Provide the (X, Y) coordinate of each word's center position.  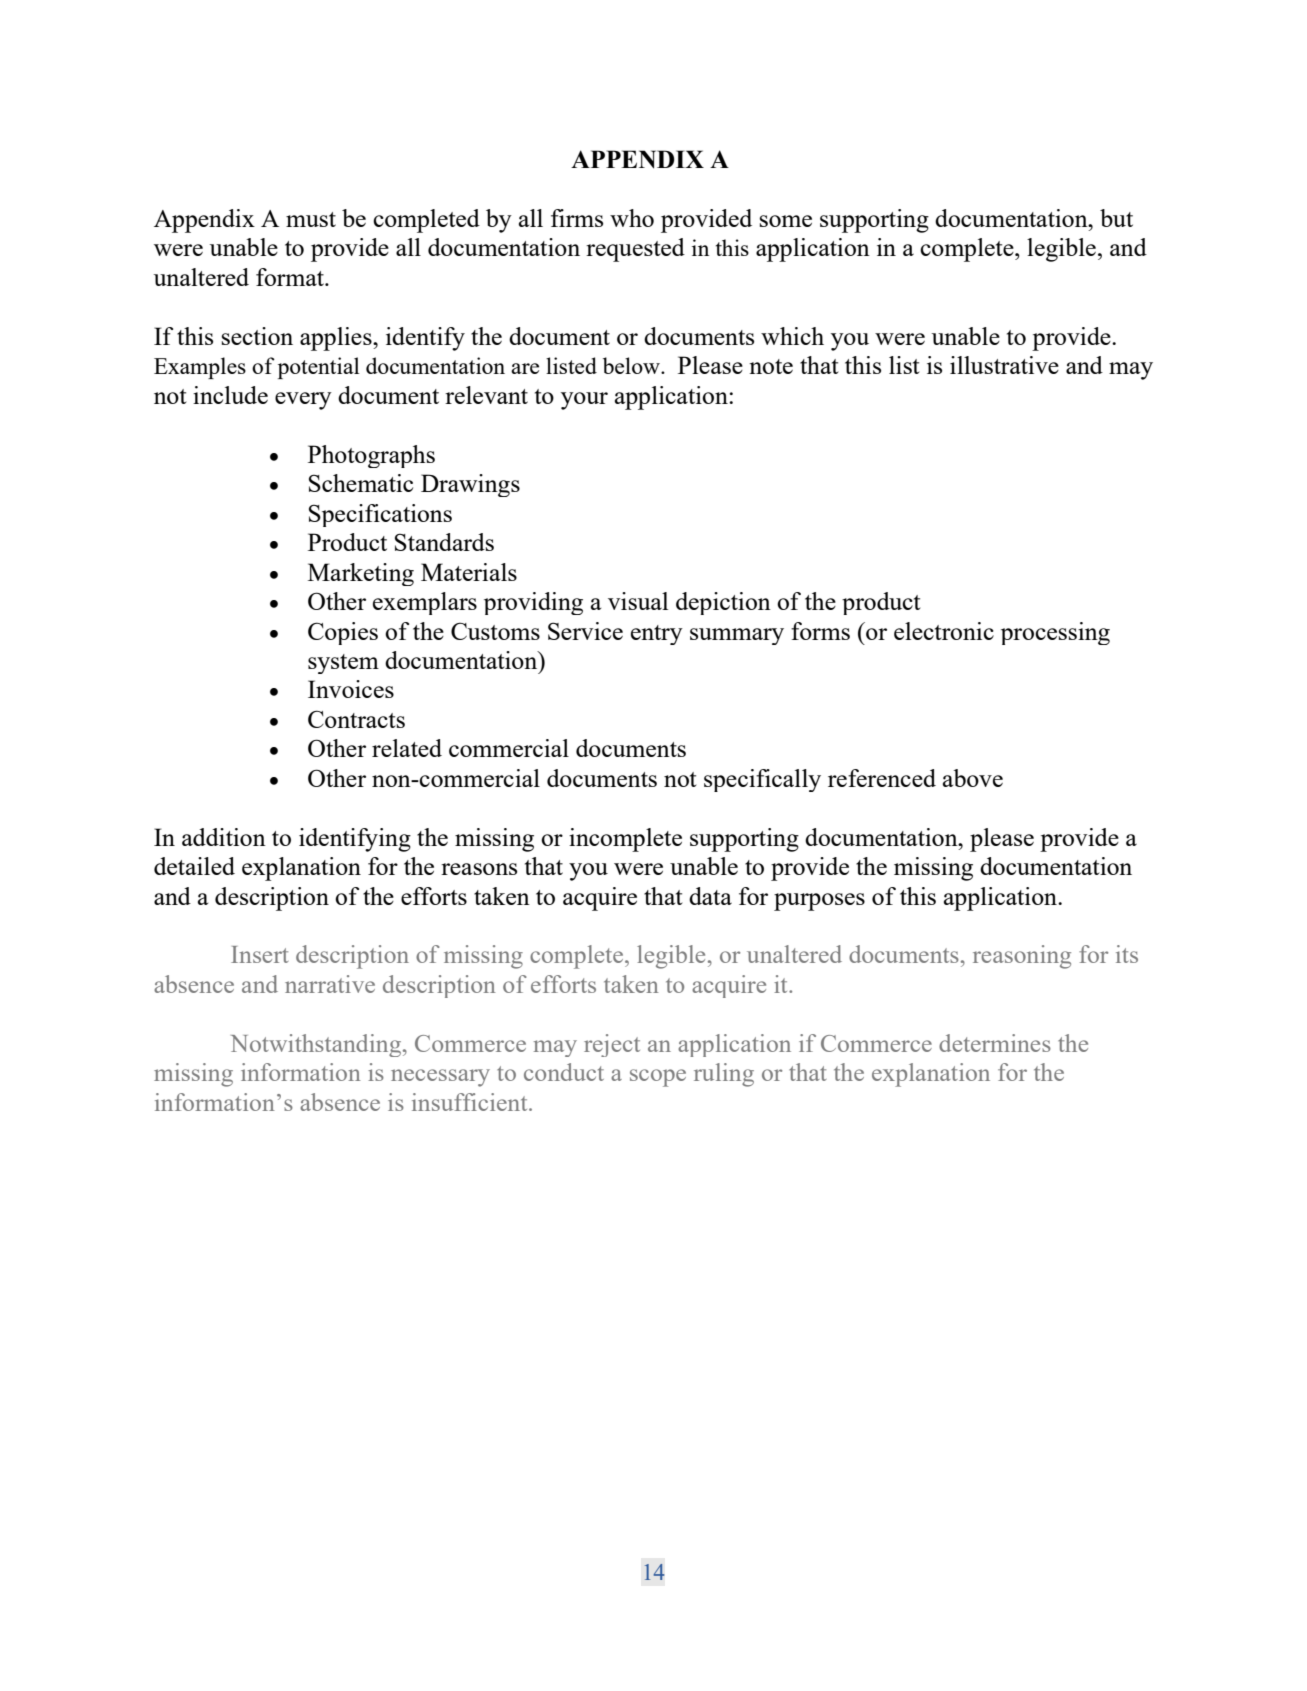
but (1116, 218)
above (973, 778)
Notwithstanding (317, 1045)
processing (1055, 633)
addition (224, 837)
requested (635, 250)
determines (995, 1043)
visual (638, 601)
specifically (762, 780)
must (311, 219)
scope (658, 1078)
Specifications (380, 515)
